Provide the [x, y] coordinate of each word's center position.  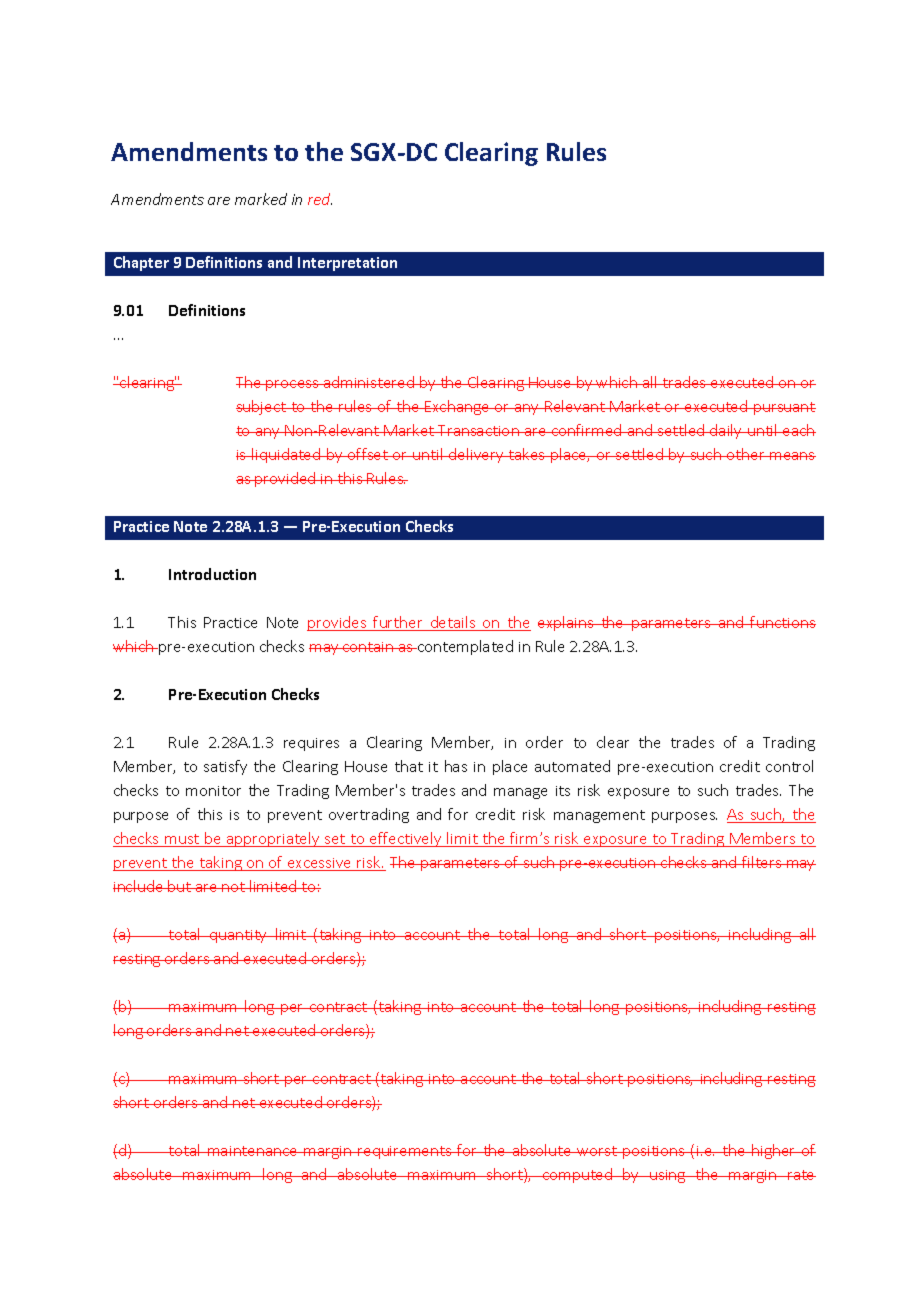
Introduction [212, 574]
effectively [406, 839]
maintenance [253, 1151]
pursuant [784, 408]
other [746, 454]
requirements [405, 1152]
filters [762, 862]
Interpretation [347, 264]
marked [261, 199]
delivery [476, 455]
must [182, 840]
